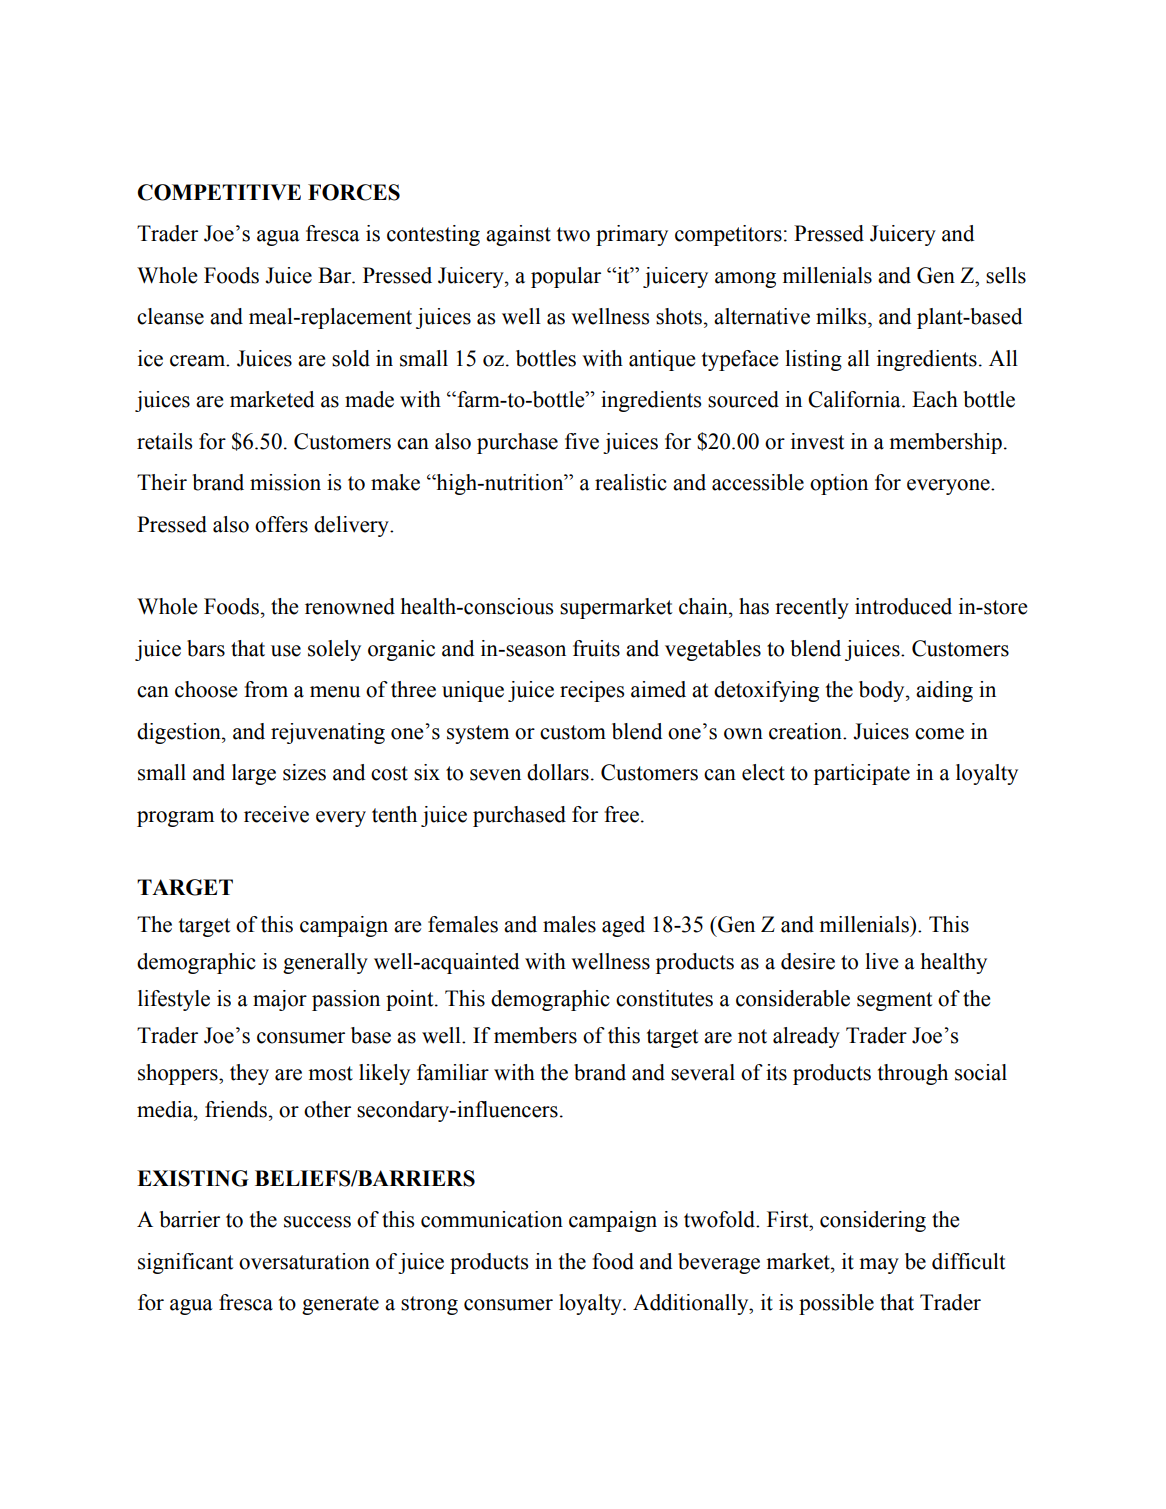 This document has width=1166, height=1509. Describe the element at coordinates (219, 192) in the document. I see `COMPETITIVE` at that location.
